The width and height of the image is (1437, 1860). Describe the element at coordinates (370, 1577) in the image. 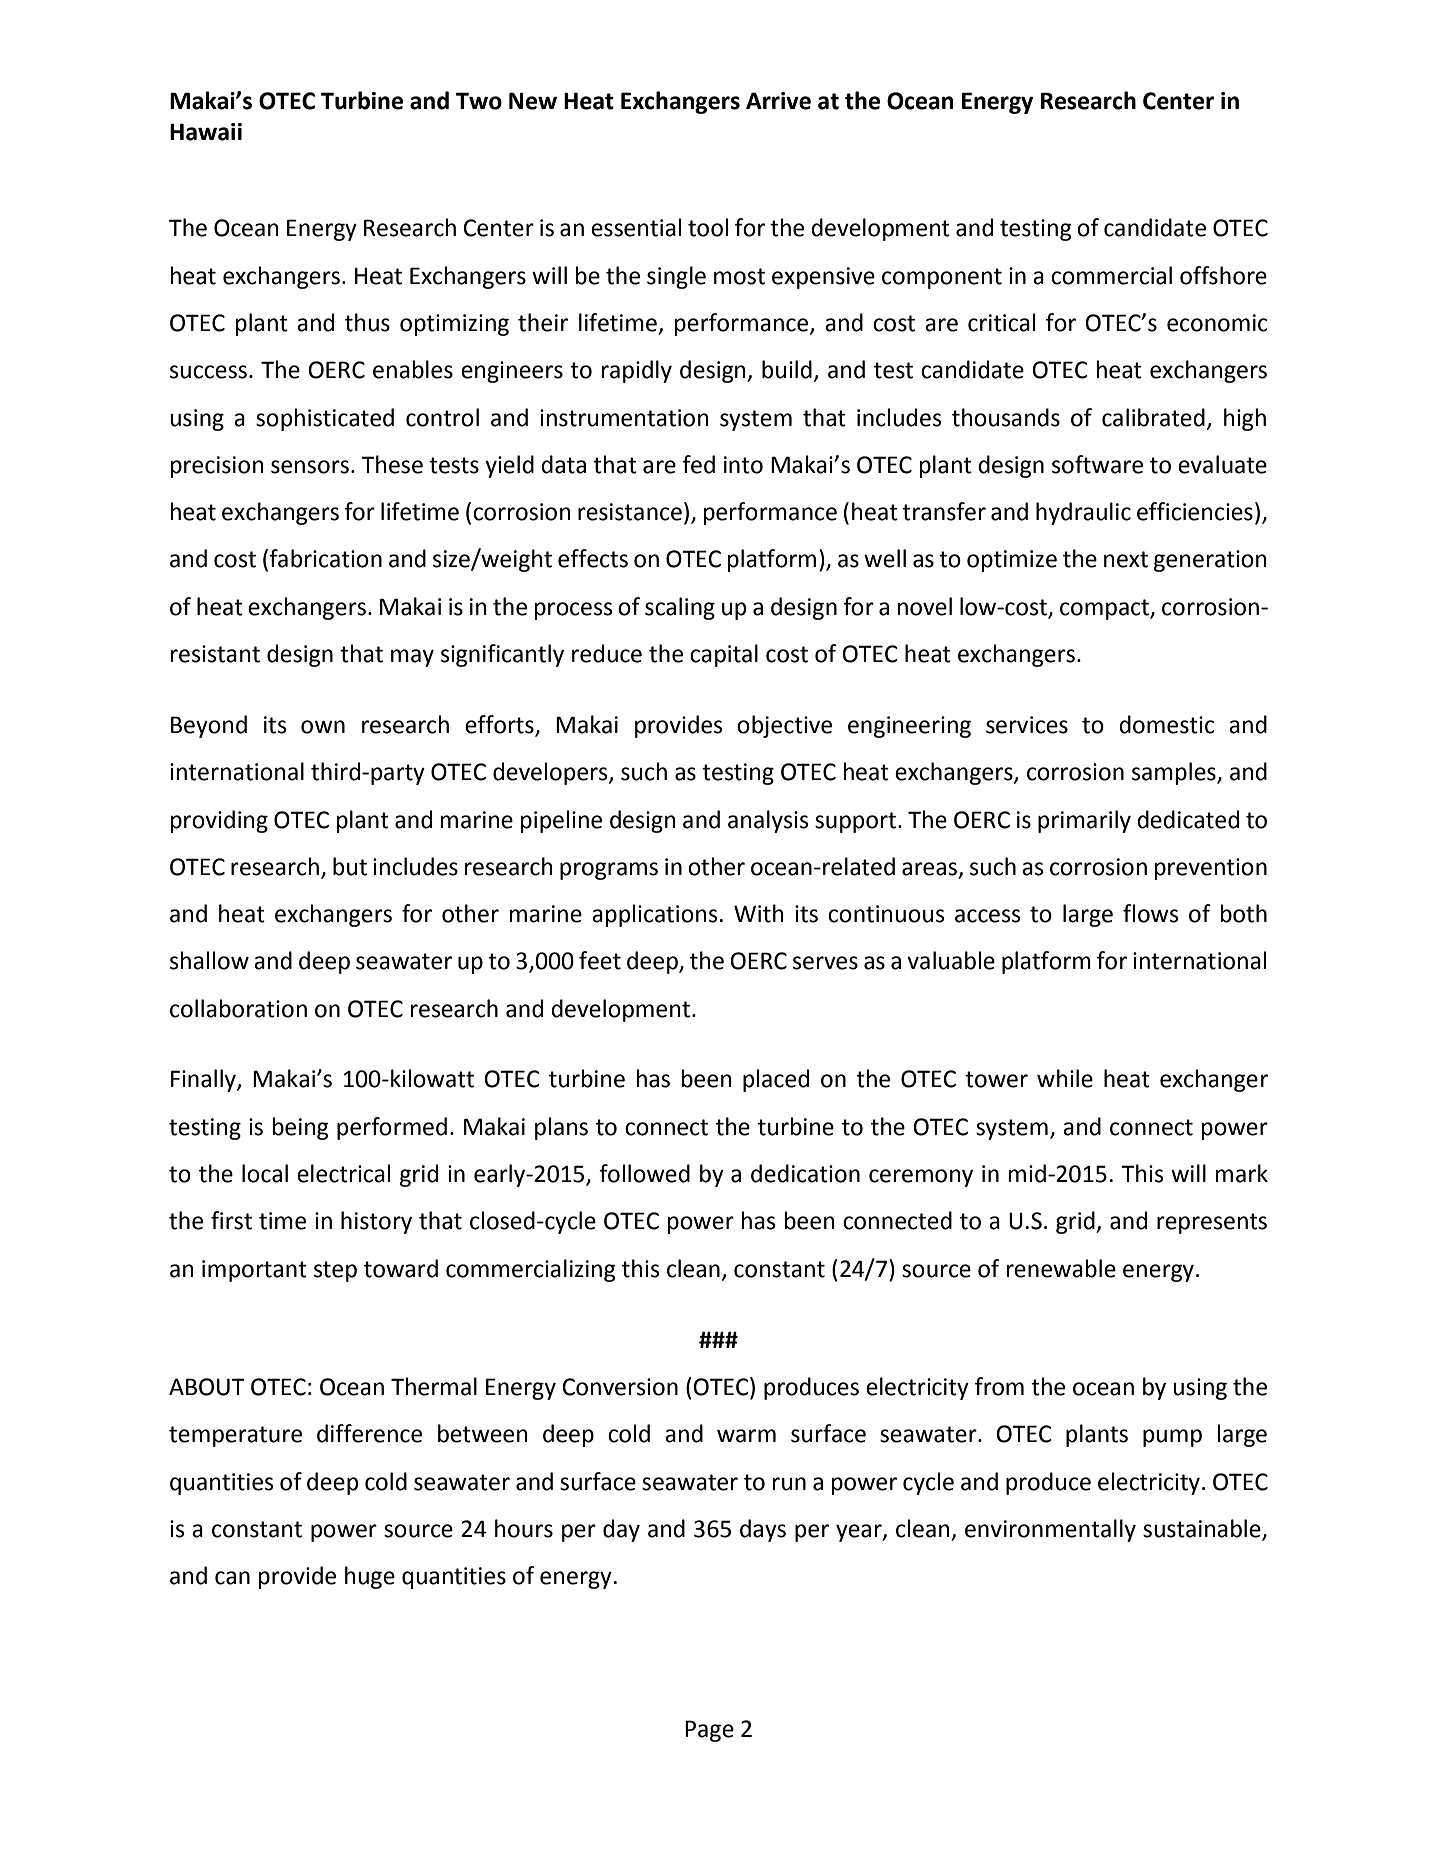

I see `huge` at that location.
